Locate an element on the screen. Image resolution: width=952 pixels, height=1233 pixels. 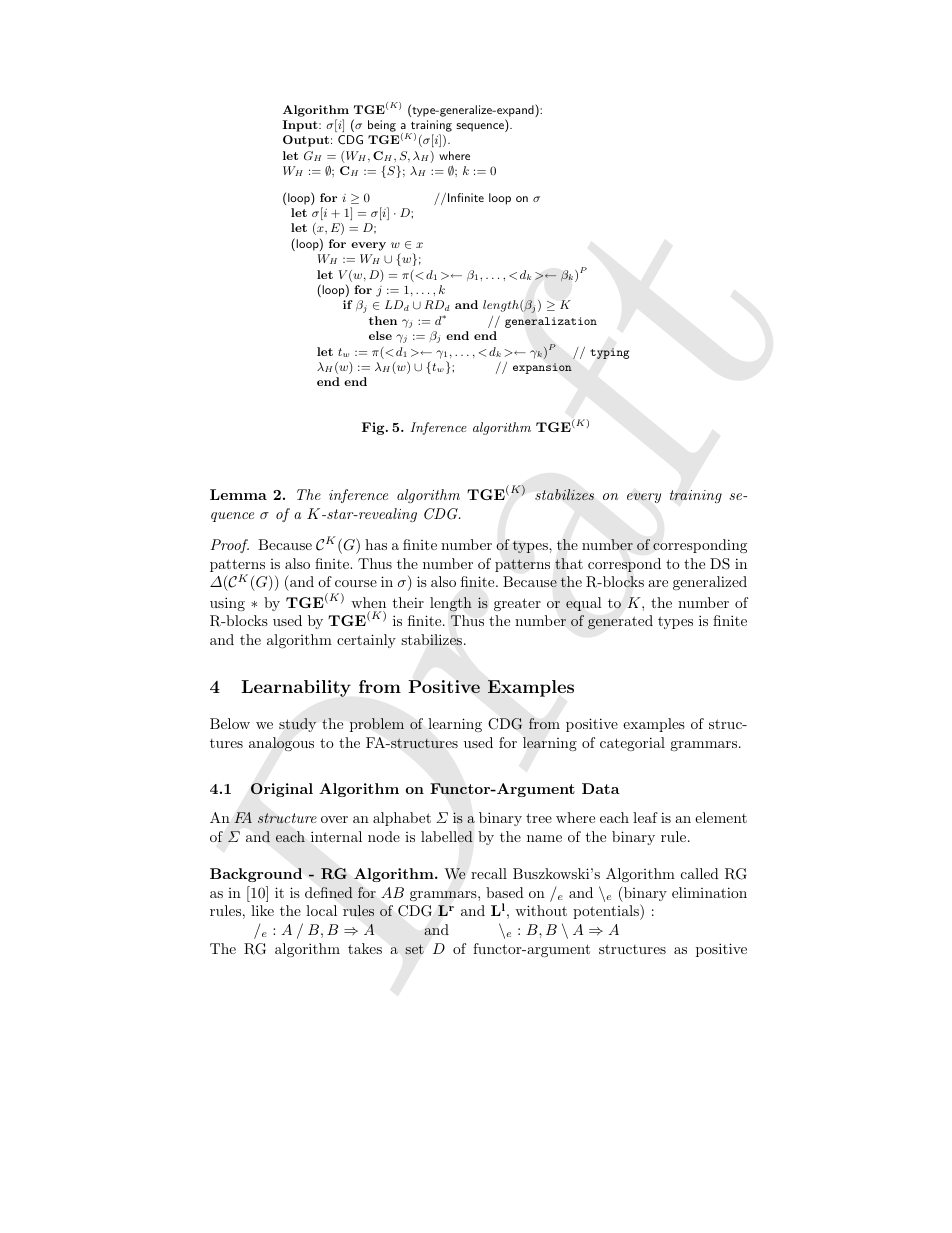
generalization is located at coordinates (551, 322).
